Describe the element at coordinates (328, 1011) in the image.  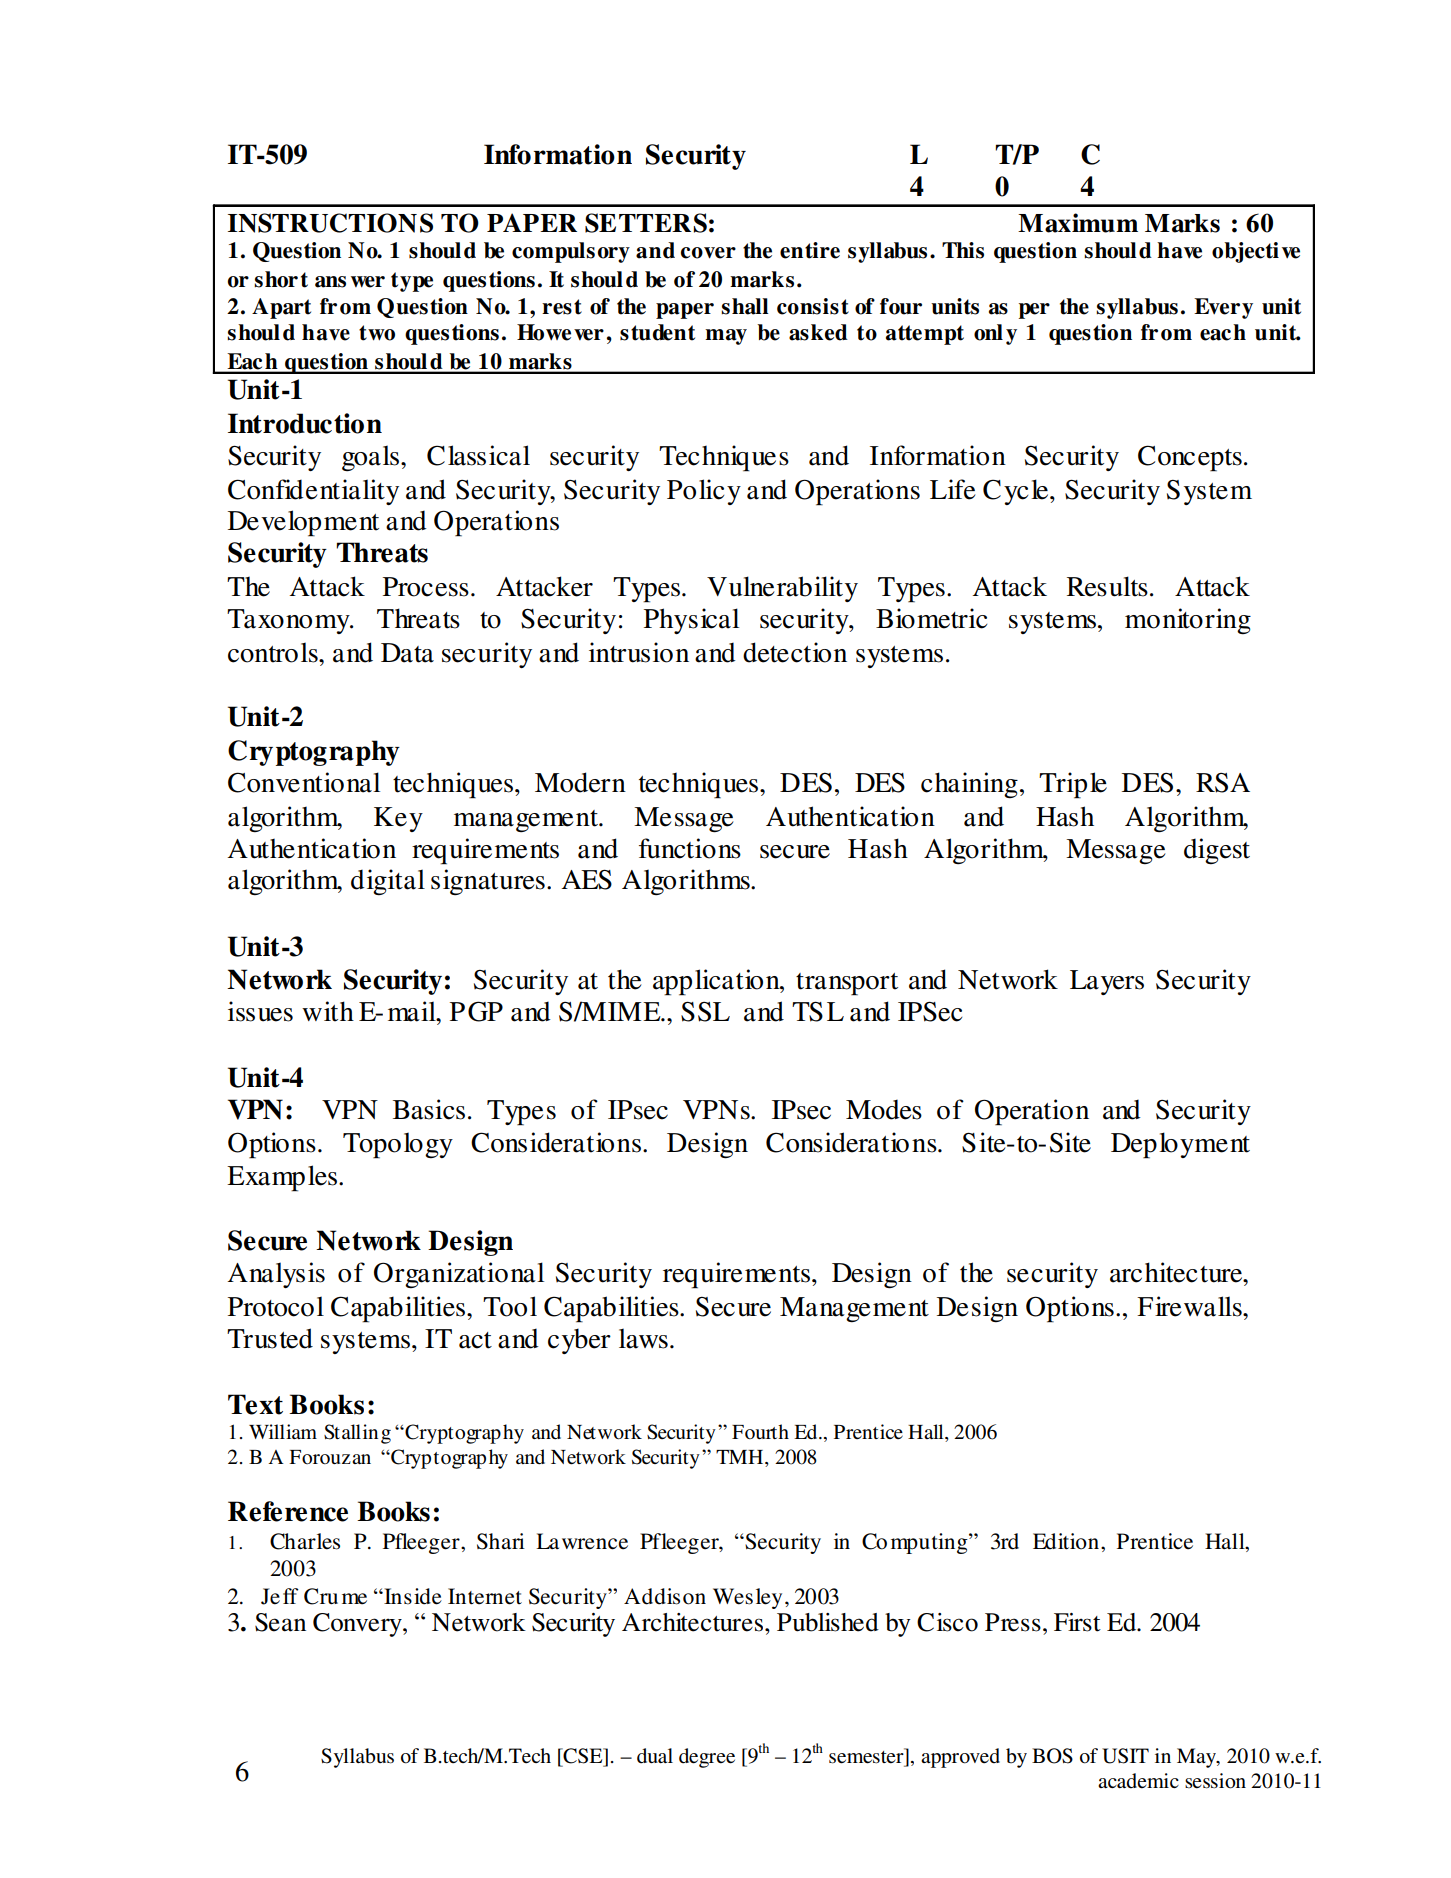
I see `with` at that location.
